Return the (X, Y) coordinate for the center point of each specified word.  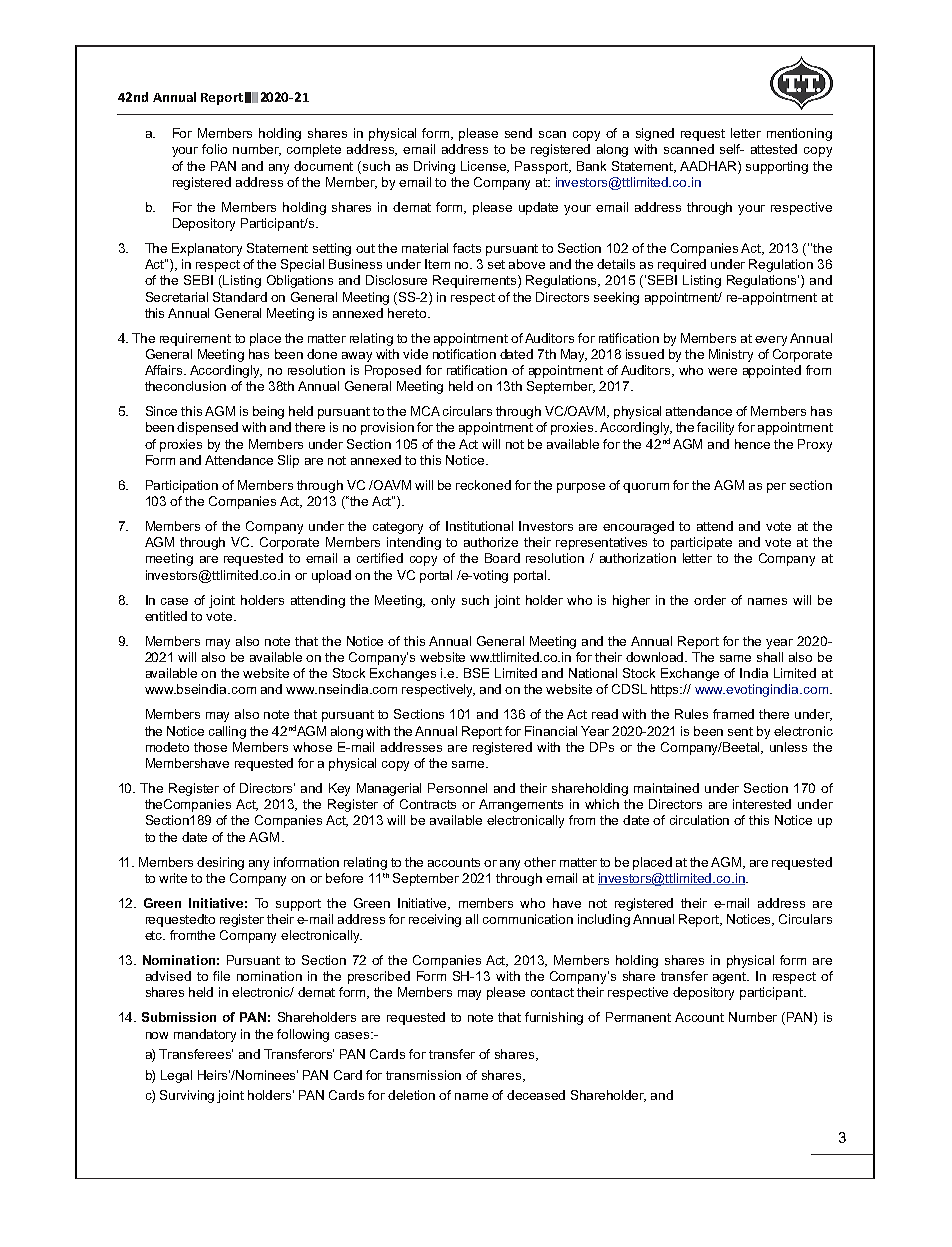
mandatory (205, 1035)
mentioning (799, 134)
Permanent (638, 1017)
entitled (166, 616)
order (710, 600)
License (485, 167)
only (443, 601)
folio (214, 149)
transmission (423, 1075)
